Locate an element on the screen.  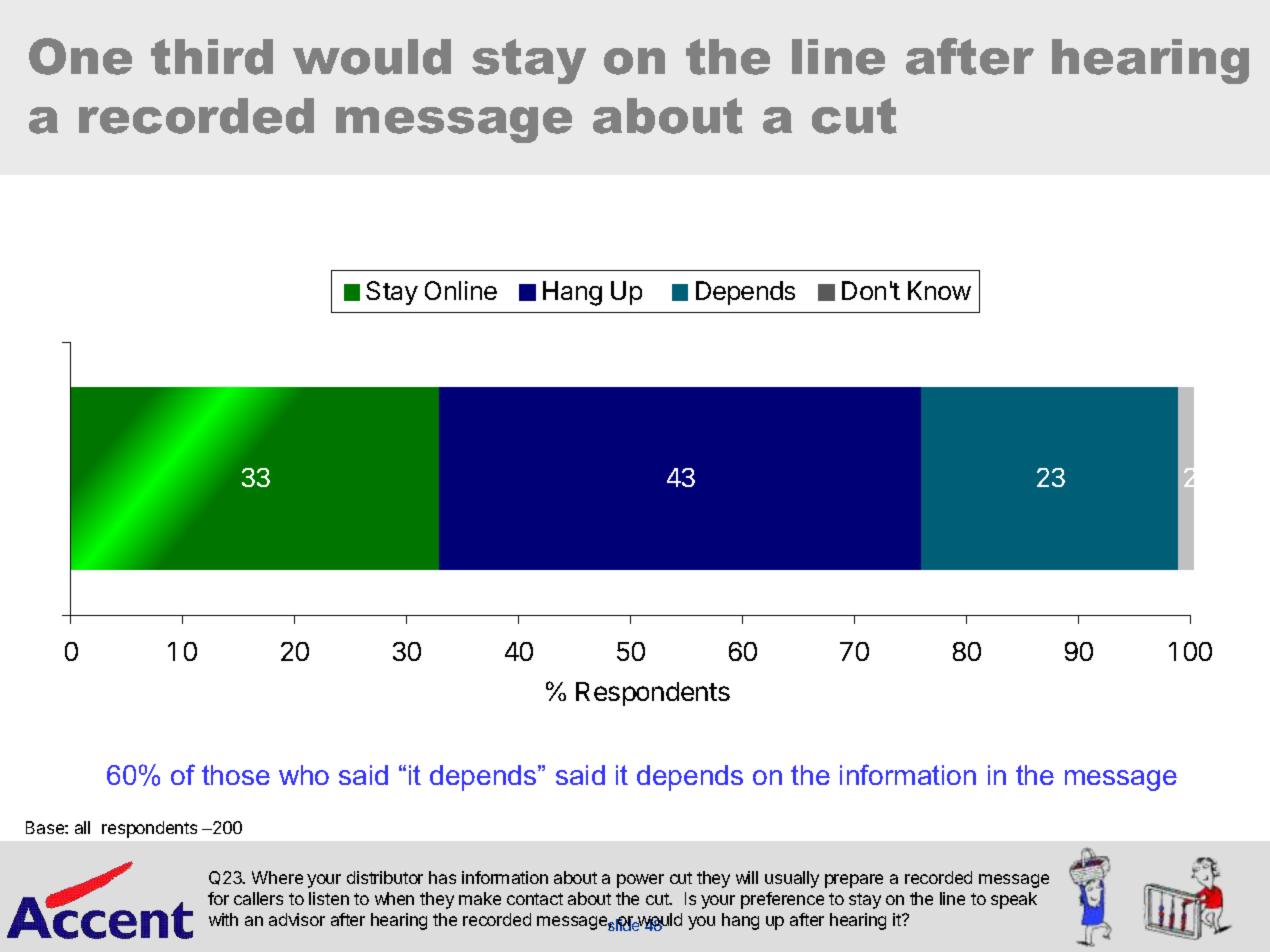
with is located at coordinates (223, 919).
